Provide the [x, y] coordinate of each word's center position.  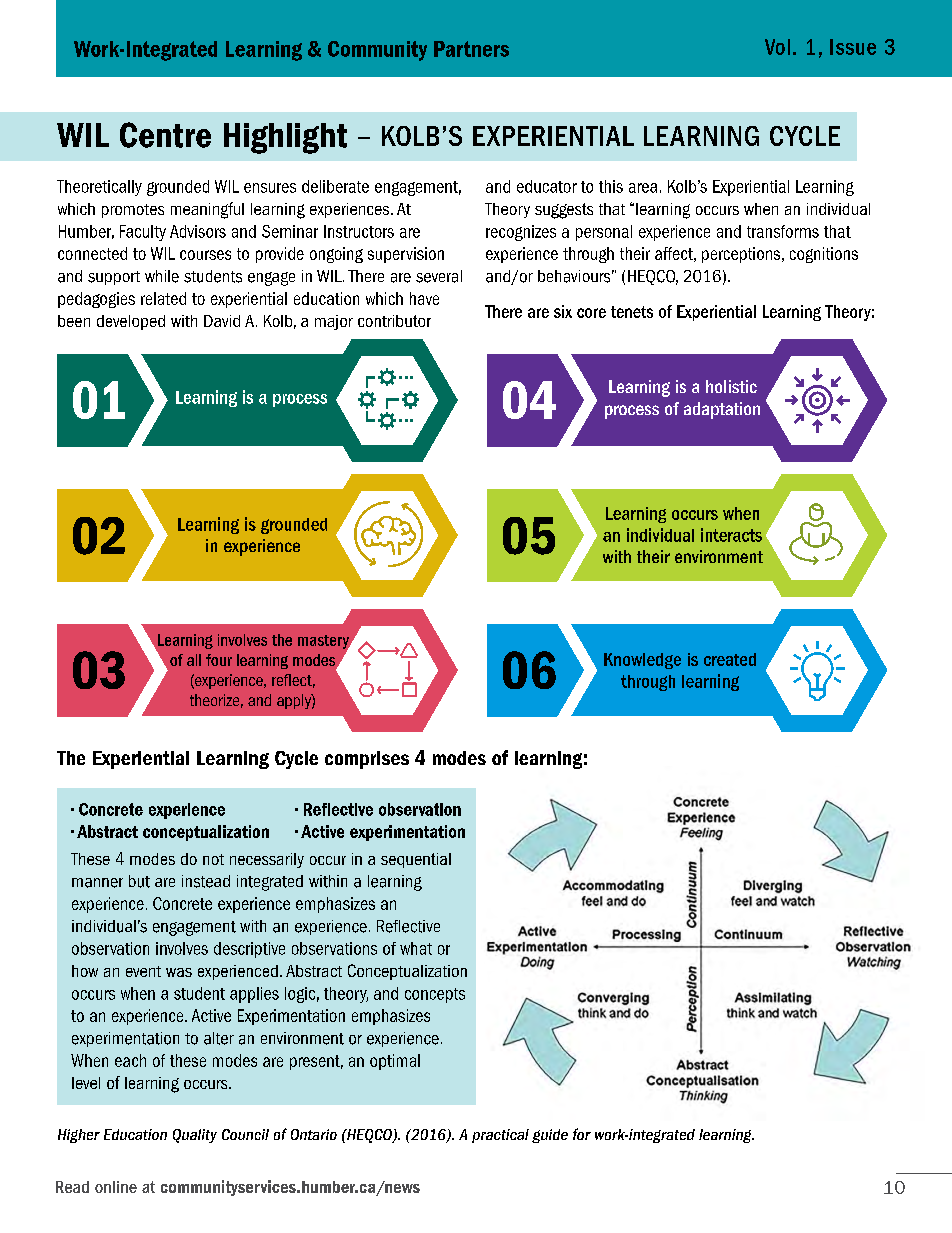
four [219, 660]
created [730, 659]
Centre [165, 135]
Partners [471, 49]
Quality [195, 1136]
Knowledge [642, 661]
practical [500, 1136]
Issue [853, 47]
